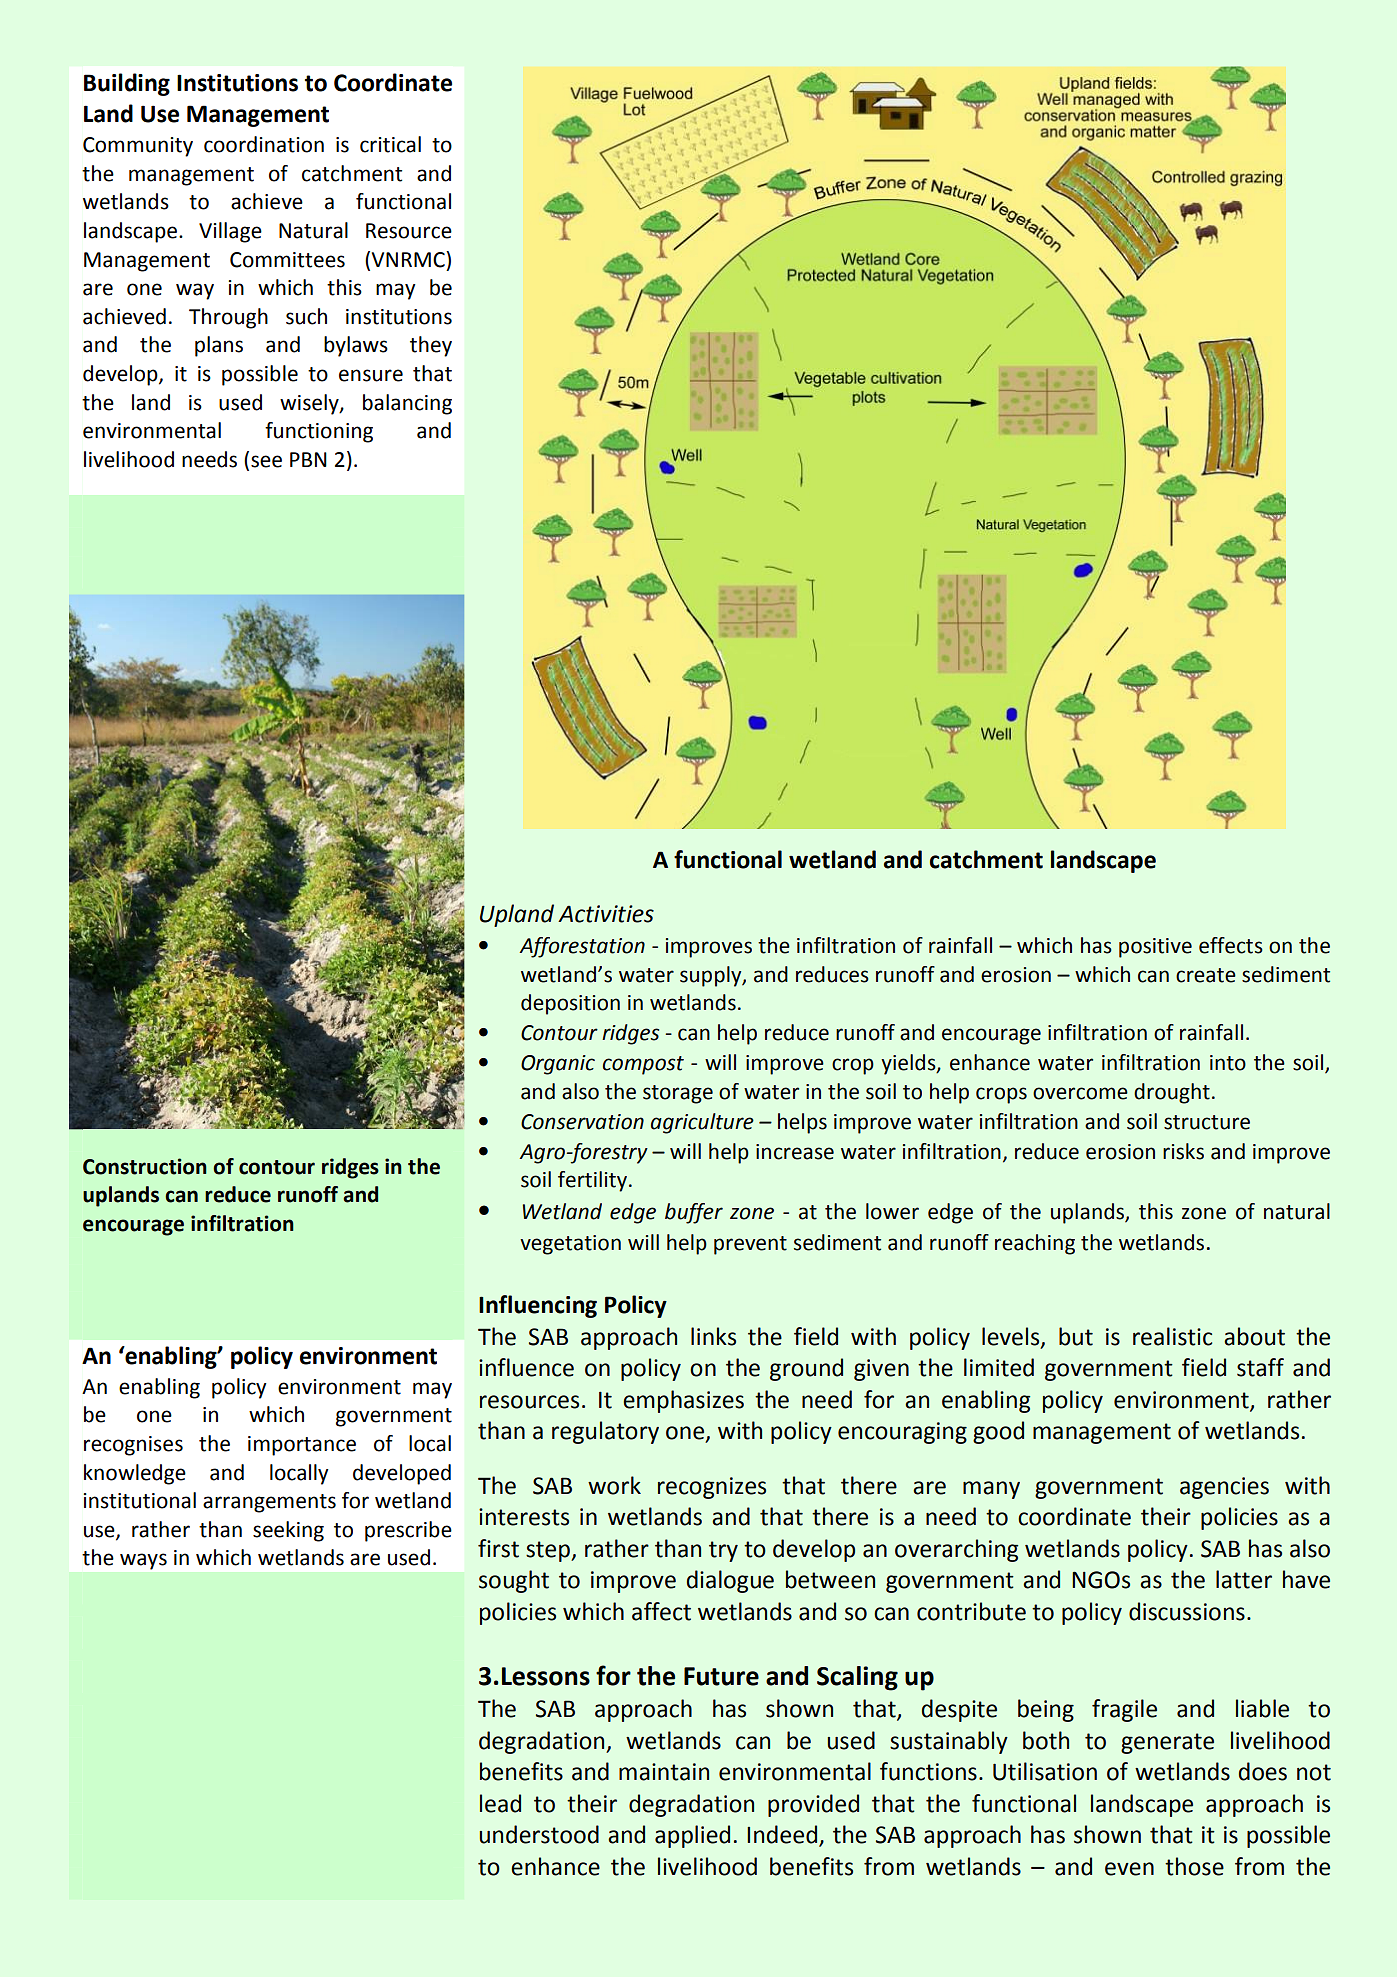 This document has height=1977, width=1397. What do you see at coordinates (500, 1803) in the document?
I see `lead` at bounding box center [500, 1803].
